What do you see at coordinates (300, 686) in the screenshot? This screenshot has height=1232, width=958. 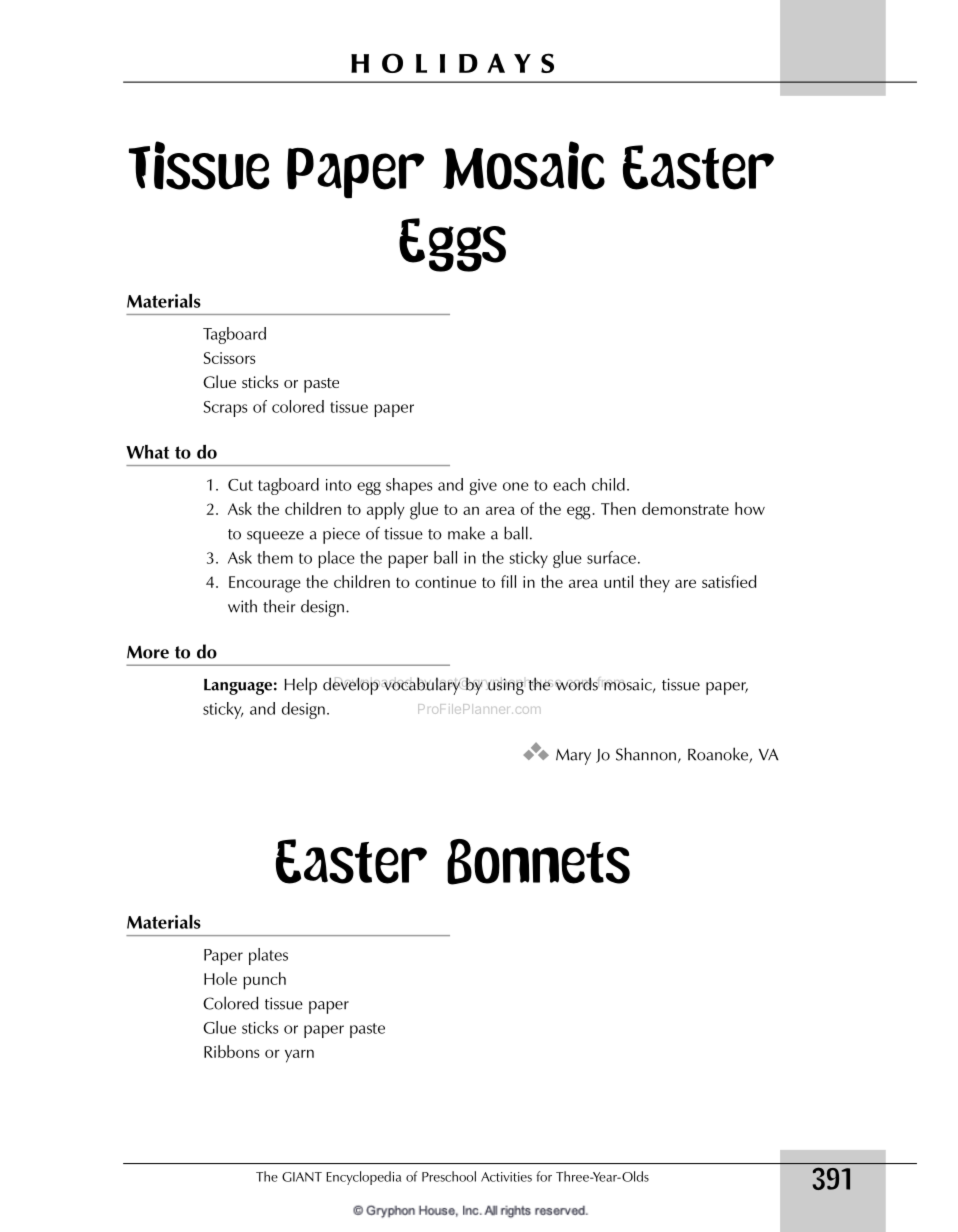 I see `Help` at bounding box center [300, 686].
